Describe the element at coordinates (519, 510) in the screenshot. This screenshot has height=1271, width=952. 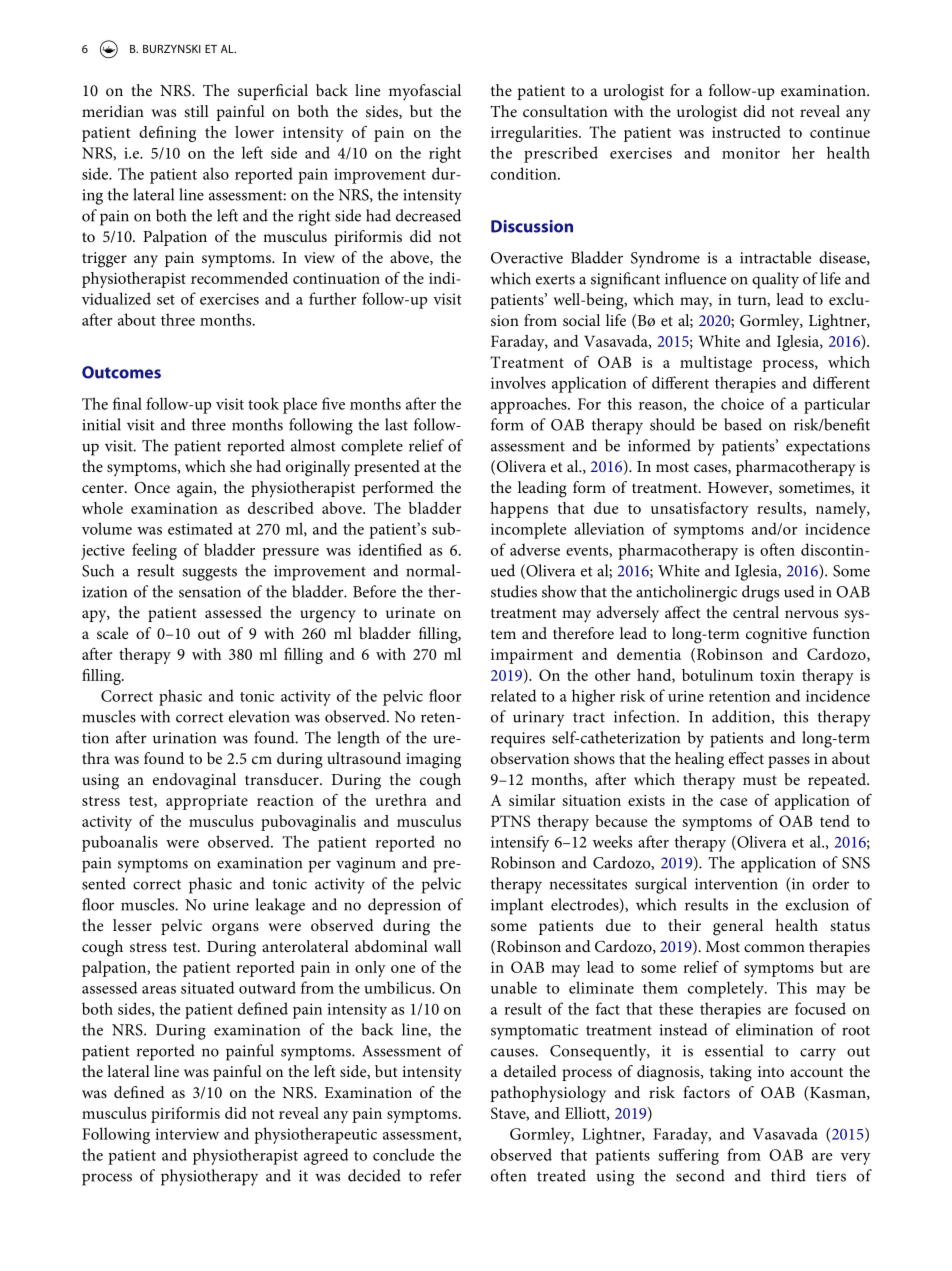
I see `happens` at that location.
